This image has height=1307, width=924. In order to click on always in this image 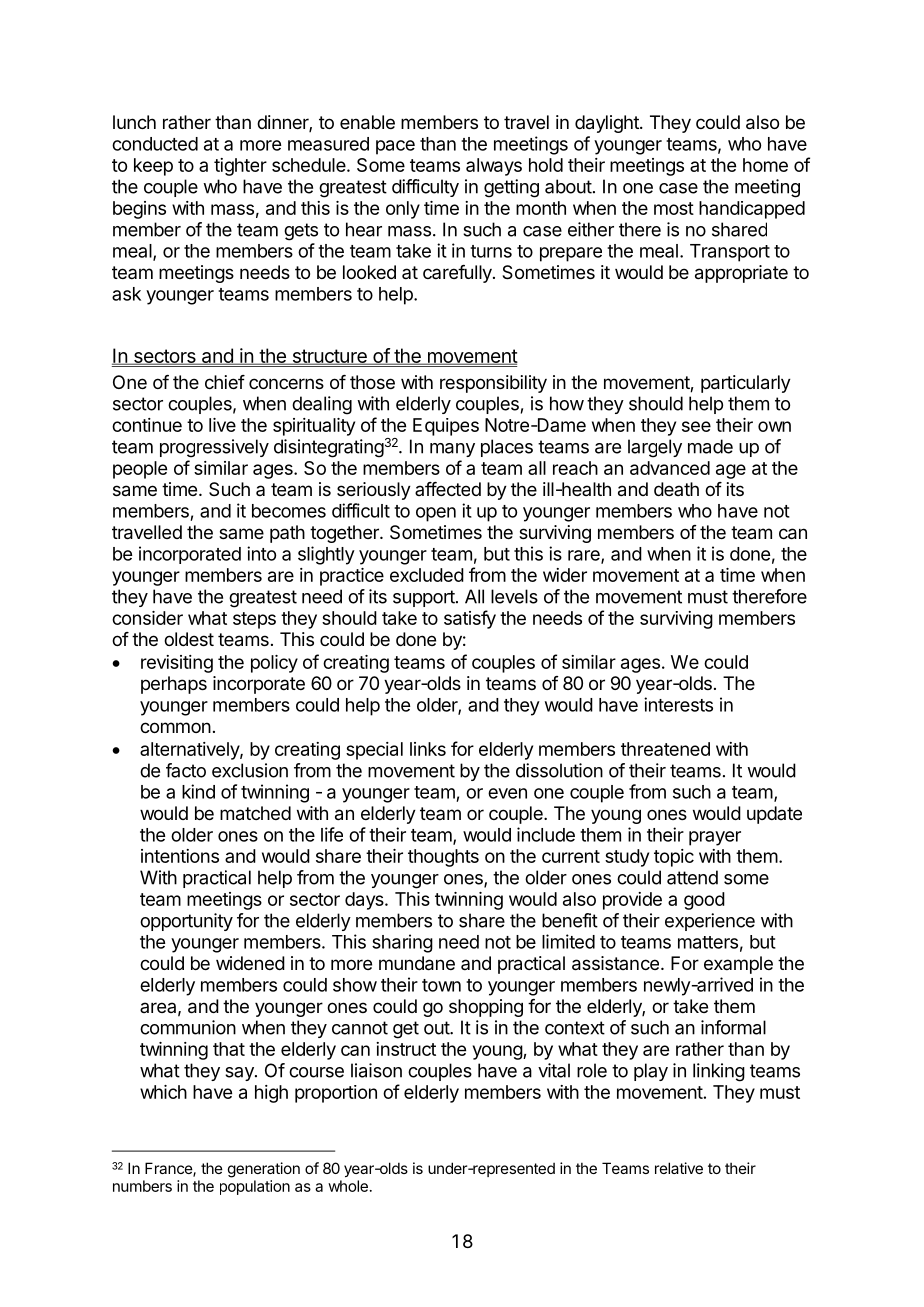, I will do `click(494, 167)`.
